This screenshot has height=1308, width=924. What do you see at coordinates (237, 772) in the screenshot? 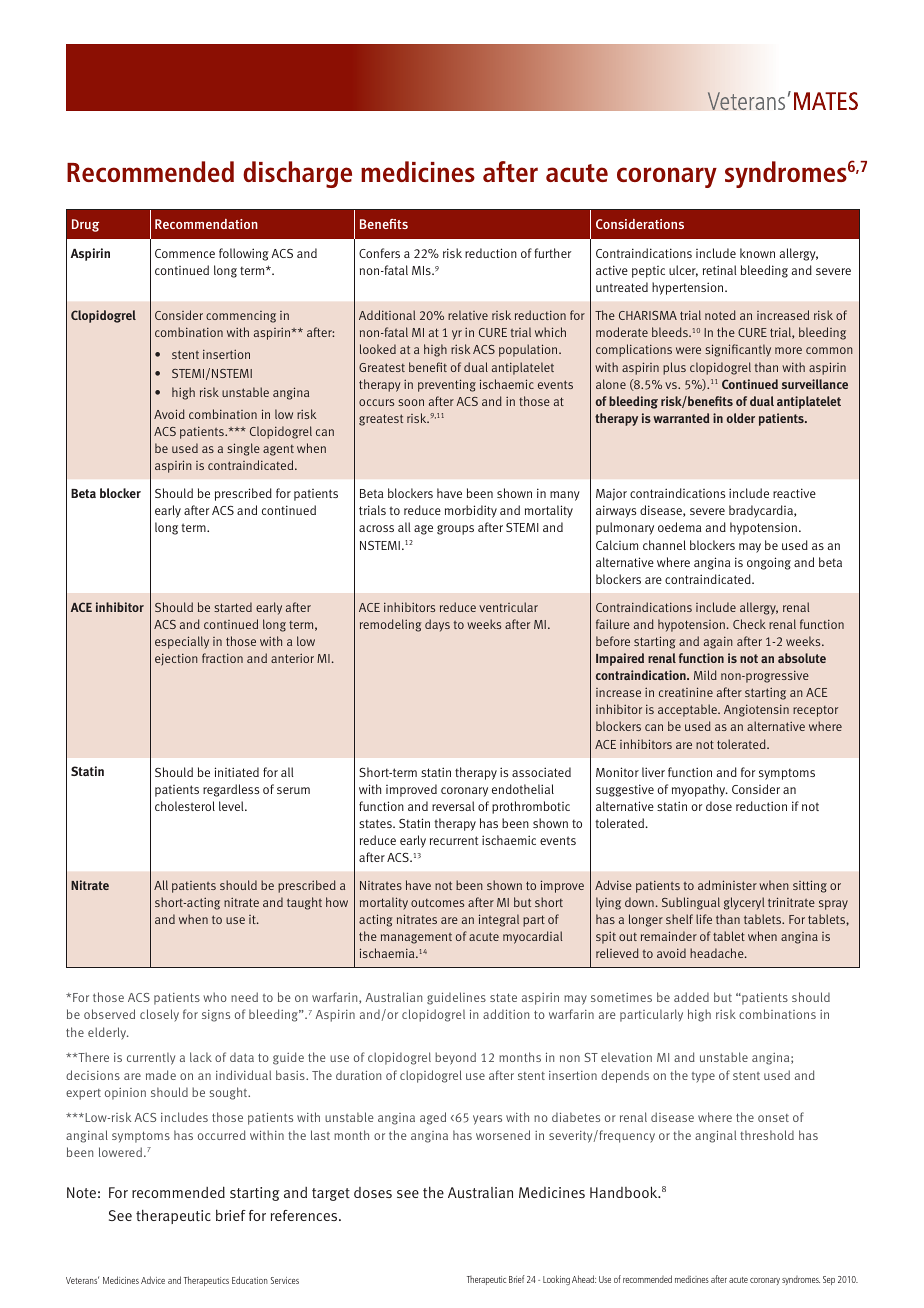
I see `initiated` at bounding box center [237, 772].
